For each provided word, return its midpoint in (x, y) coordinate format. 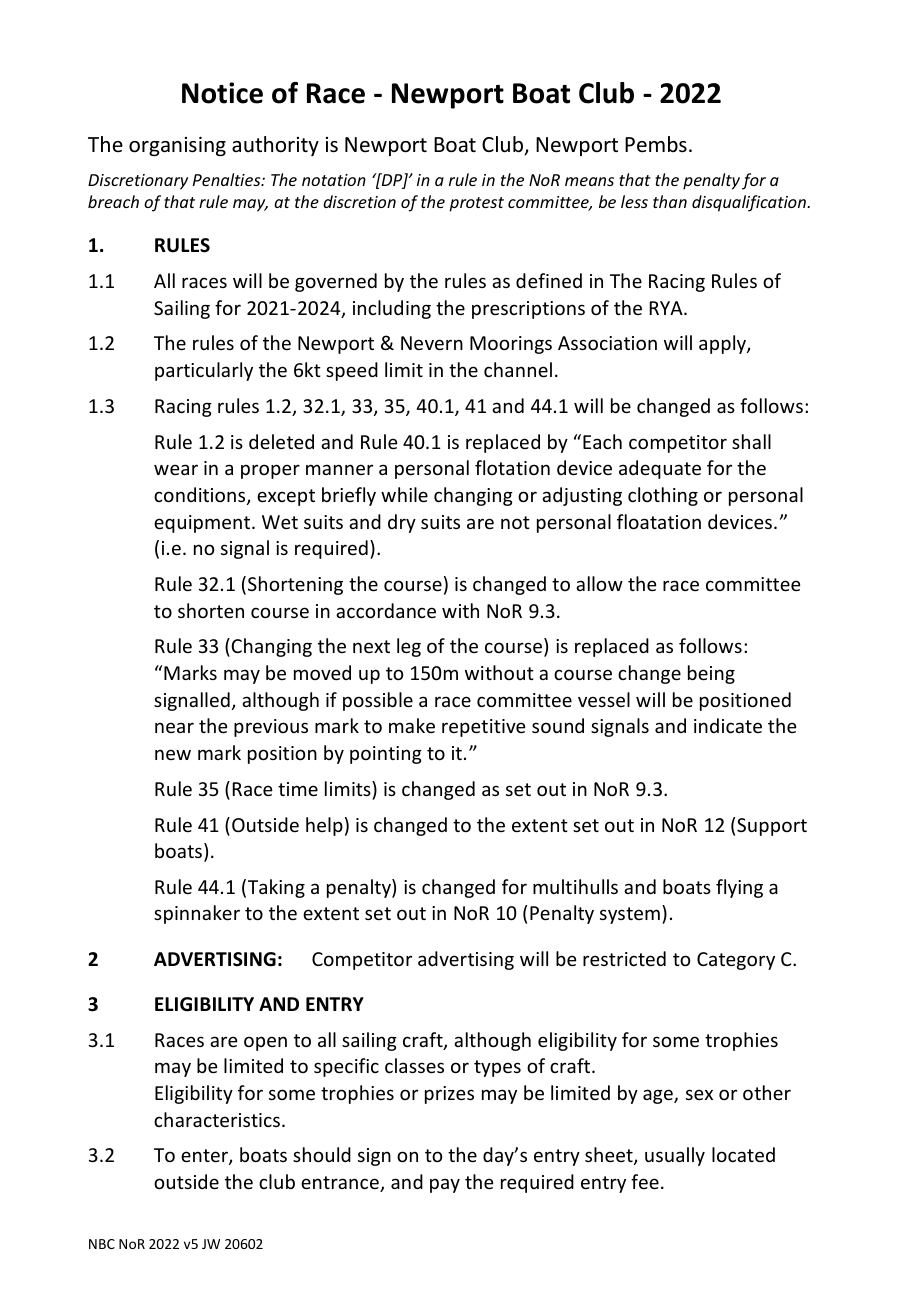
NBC (102, 1244)
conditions (201, 496)
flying (739, 888)
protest (476, 204)
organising (177, 146)
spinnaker (197, 914)
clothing (663, 496)
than (670, 201)
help (324, 826)
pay (445, 1185)
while (404, 494)
